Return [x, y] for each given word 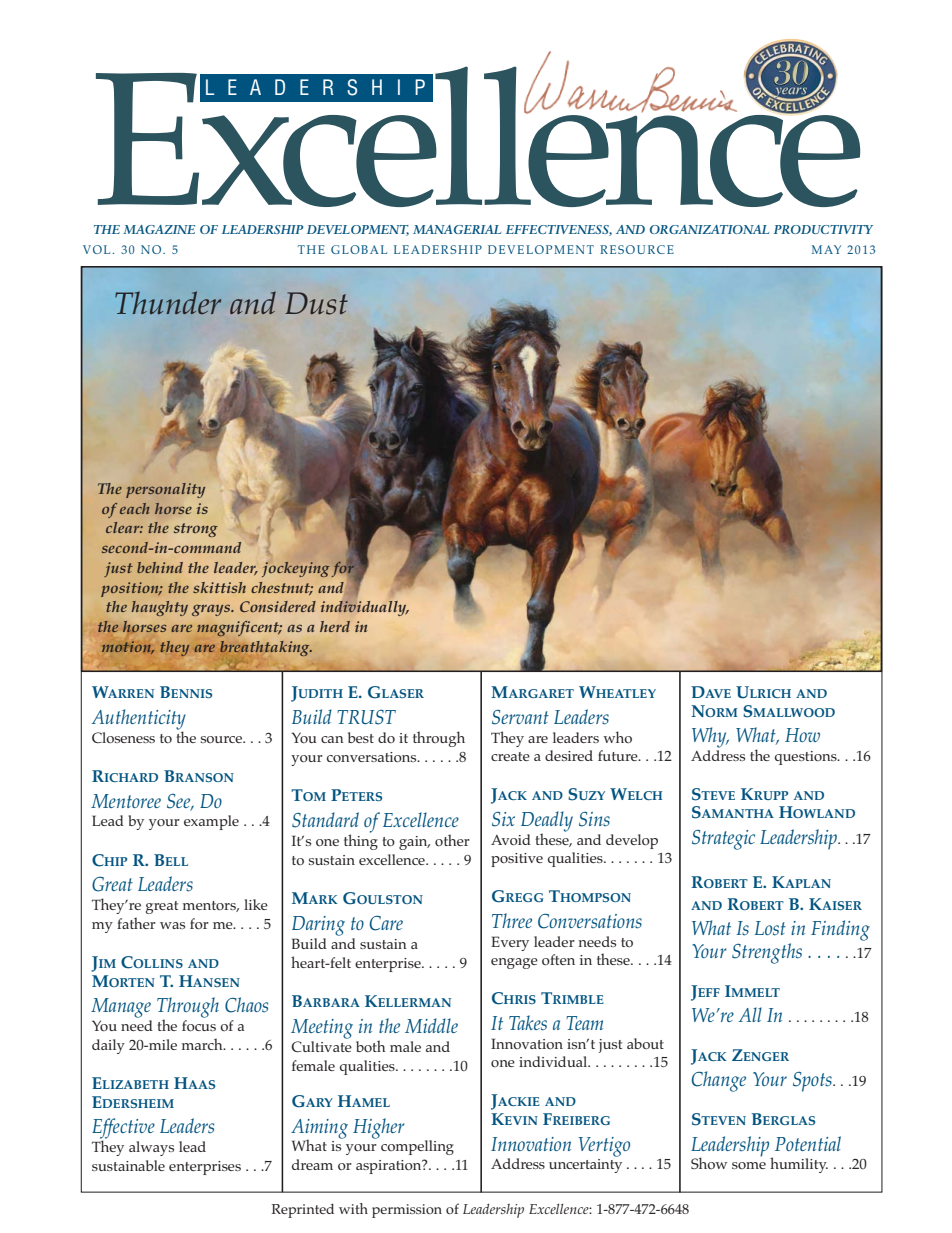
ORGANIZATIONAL [709, 229]
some [749, 1165]
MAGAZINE [159, 229]
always [151, 1148]
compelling [417, 1147]
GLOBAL [359, 249]
